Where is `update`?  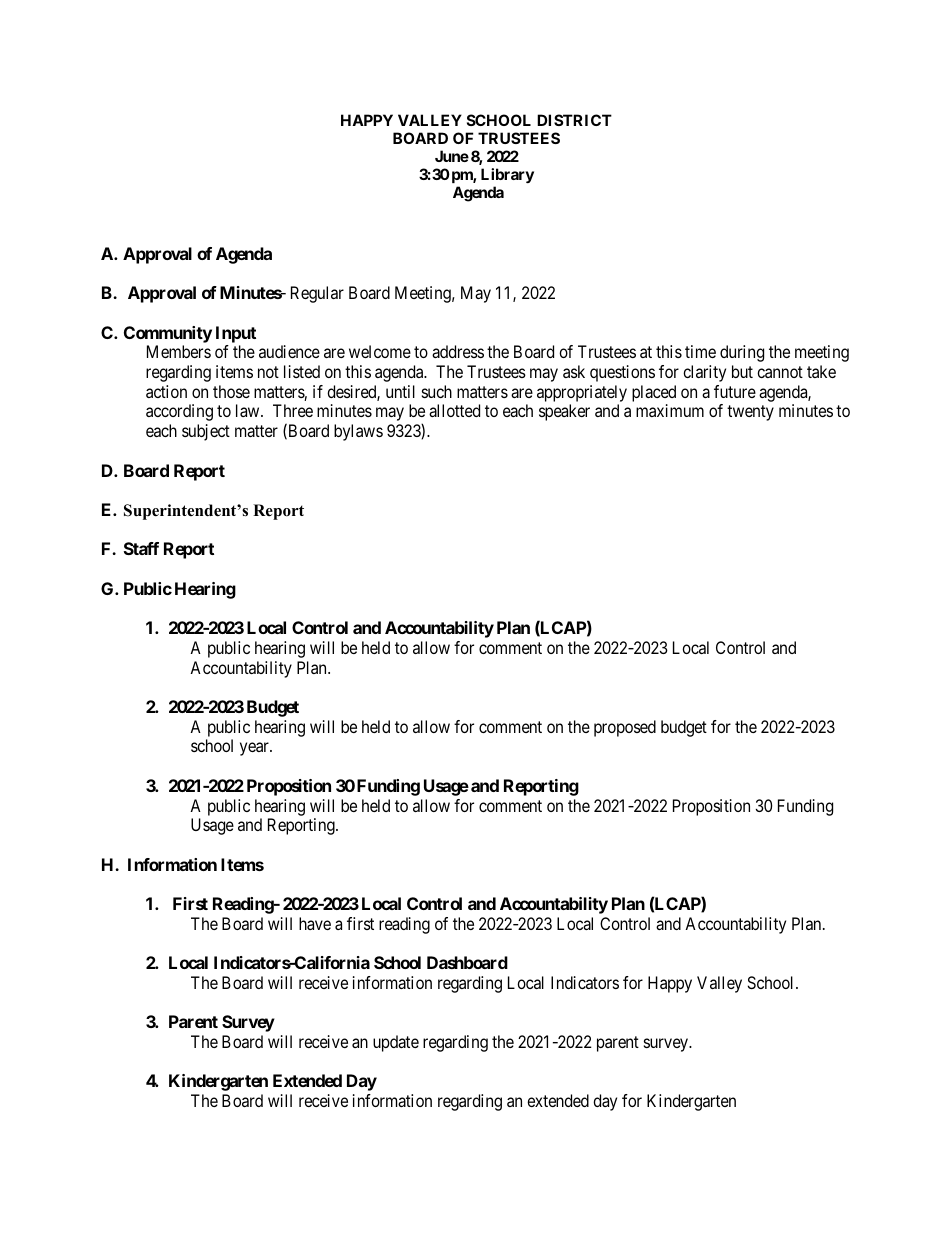 update is located at coordinates (396, 1043).
